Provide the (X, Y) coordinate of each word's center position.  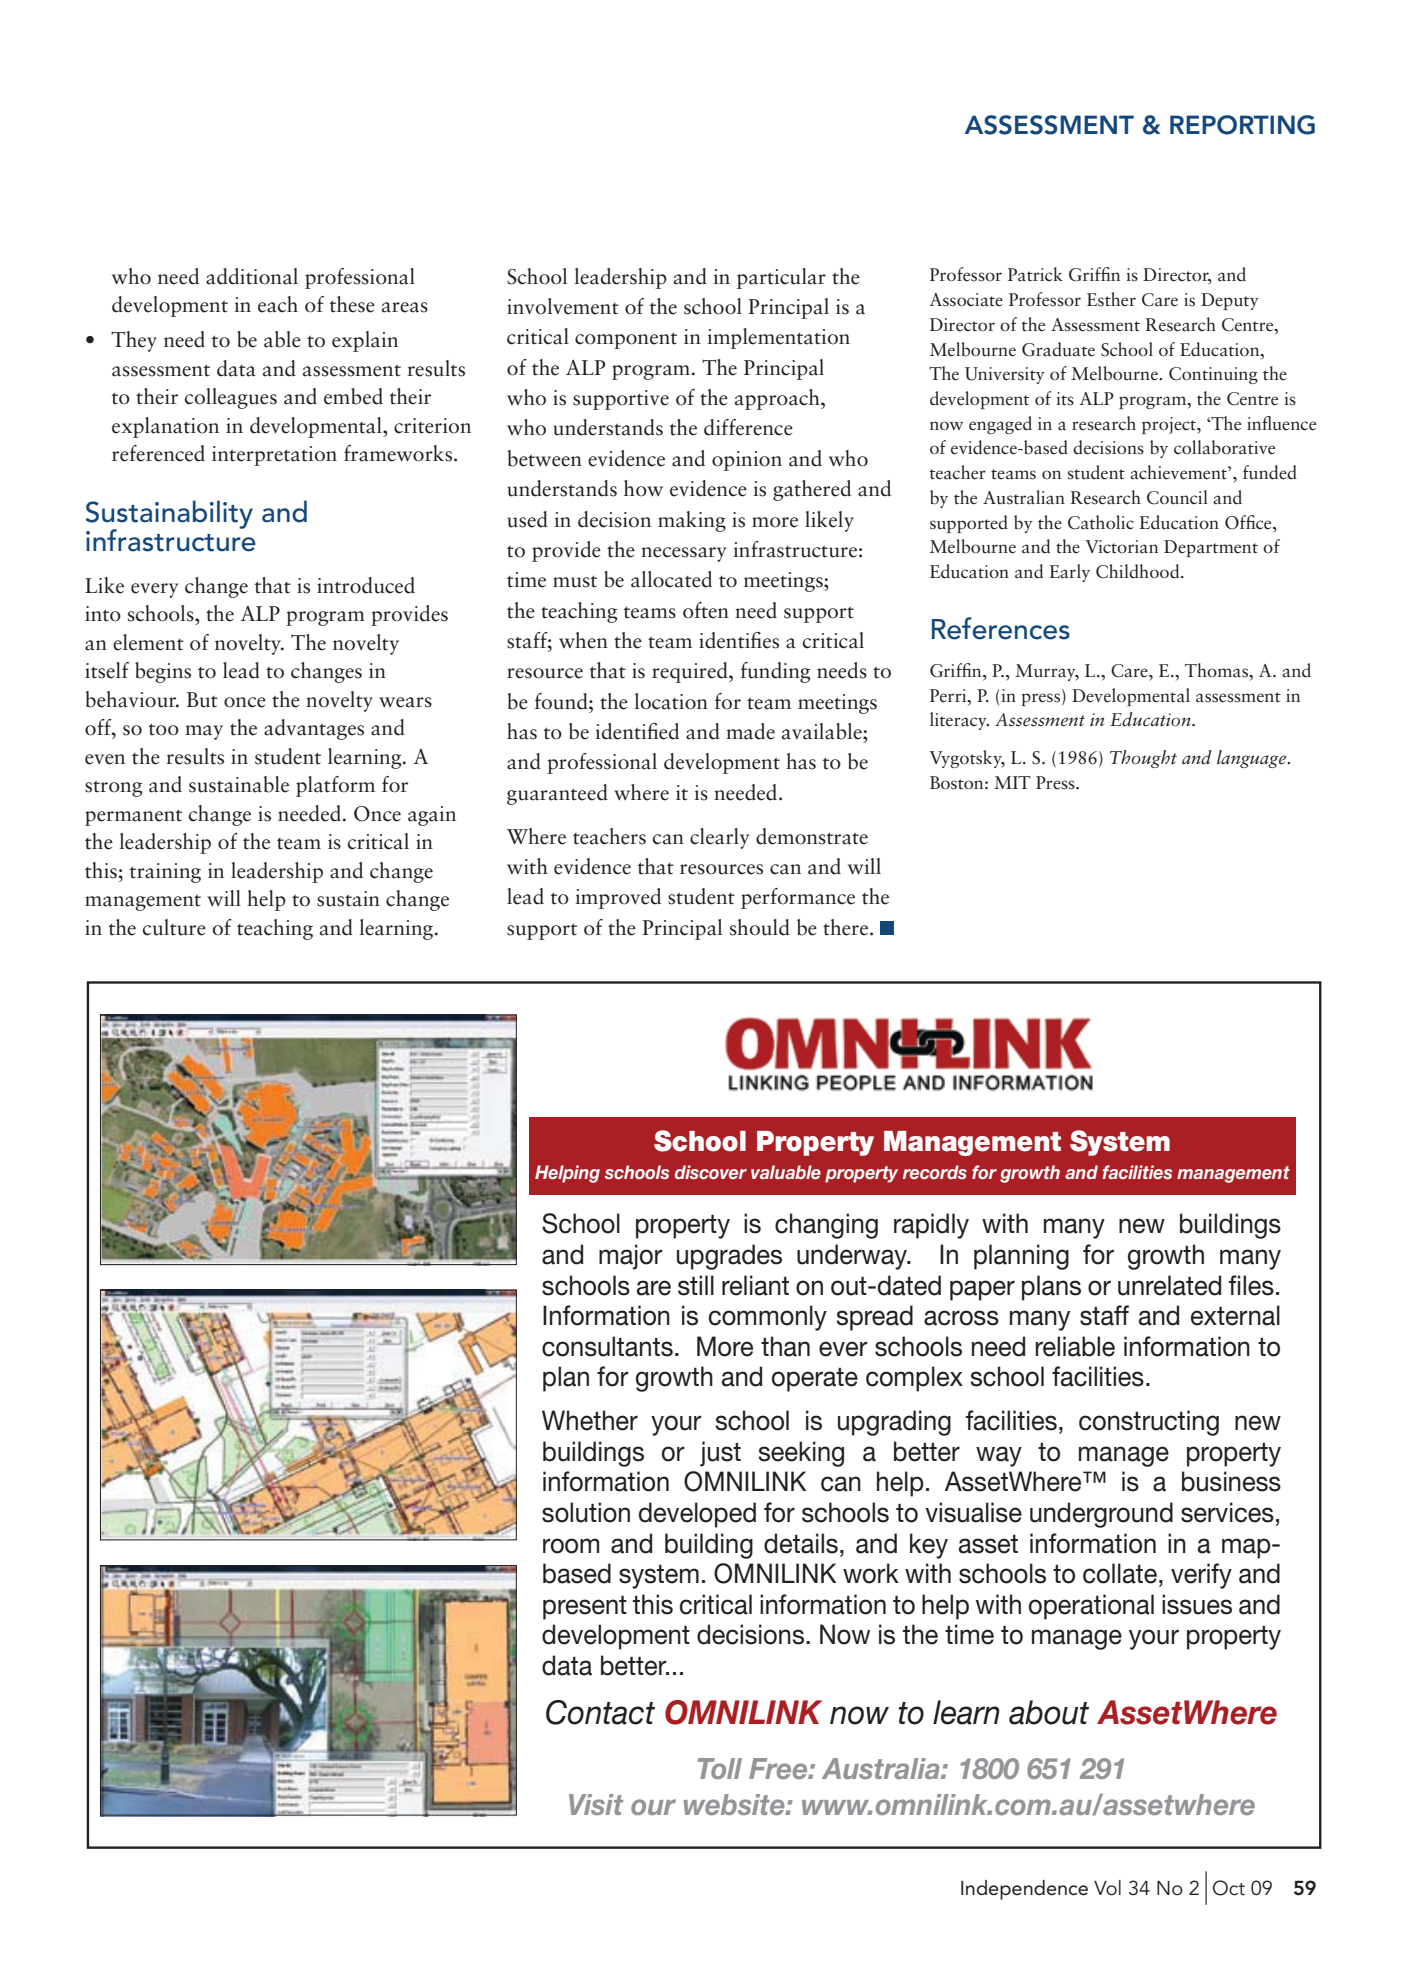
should (760, 927)
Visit (596, 1804)
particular (781, 278)
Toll (720, 1768)
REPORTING (1242, 125)
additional (252, 276)
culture (174, 927)
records (935, 1172)
